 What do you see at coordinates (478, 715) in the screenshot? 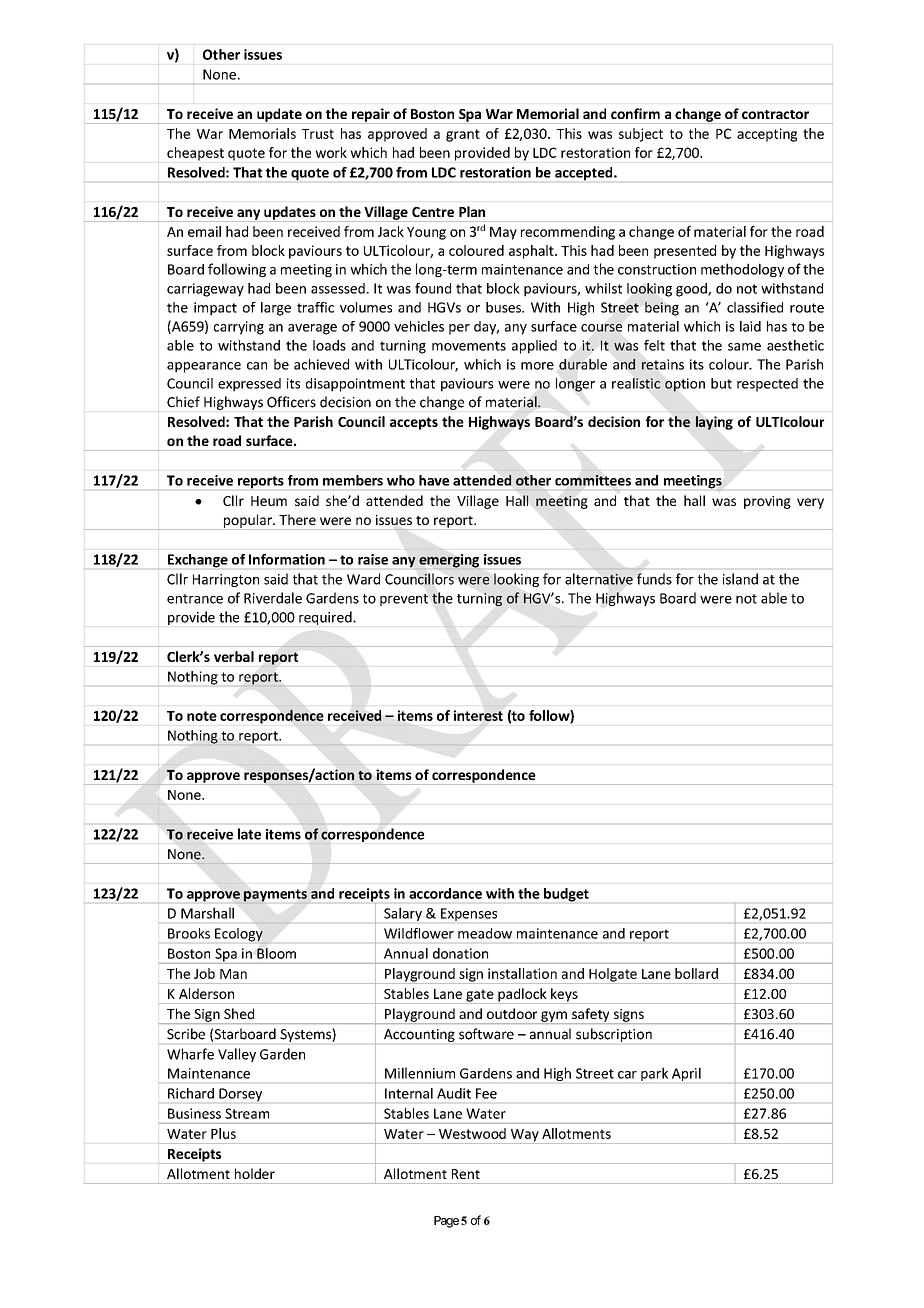
I see `interest` at bounding box center [478, 715].
